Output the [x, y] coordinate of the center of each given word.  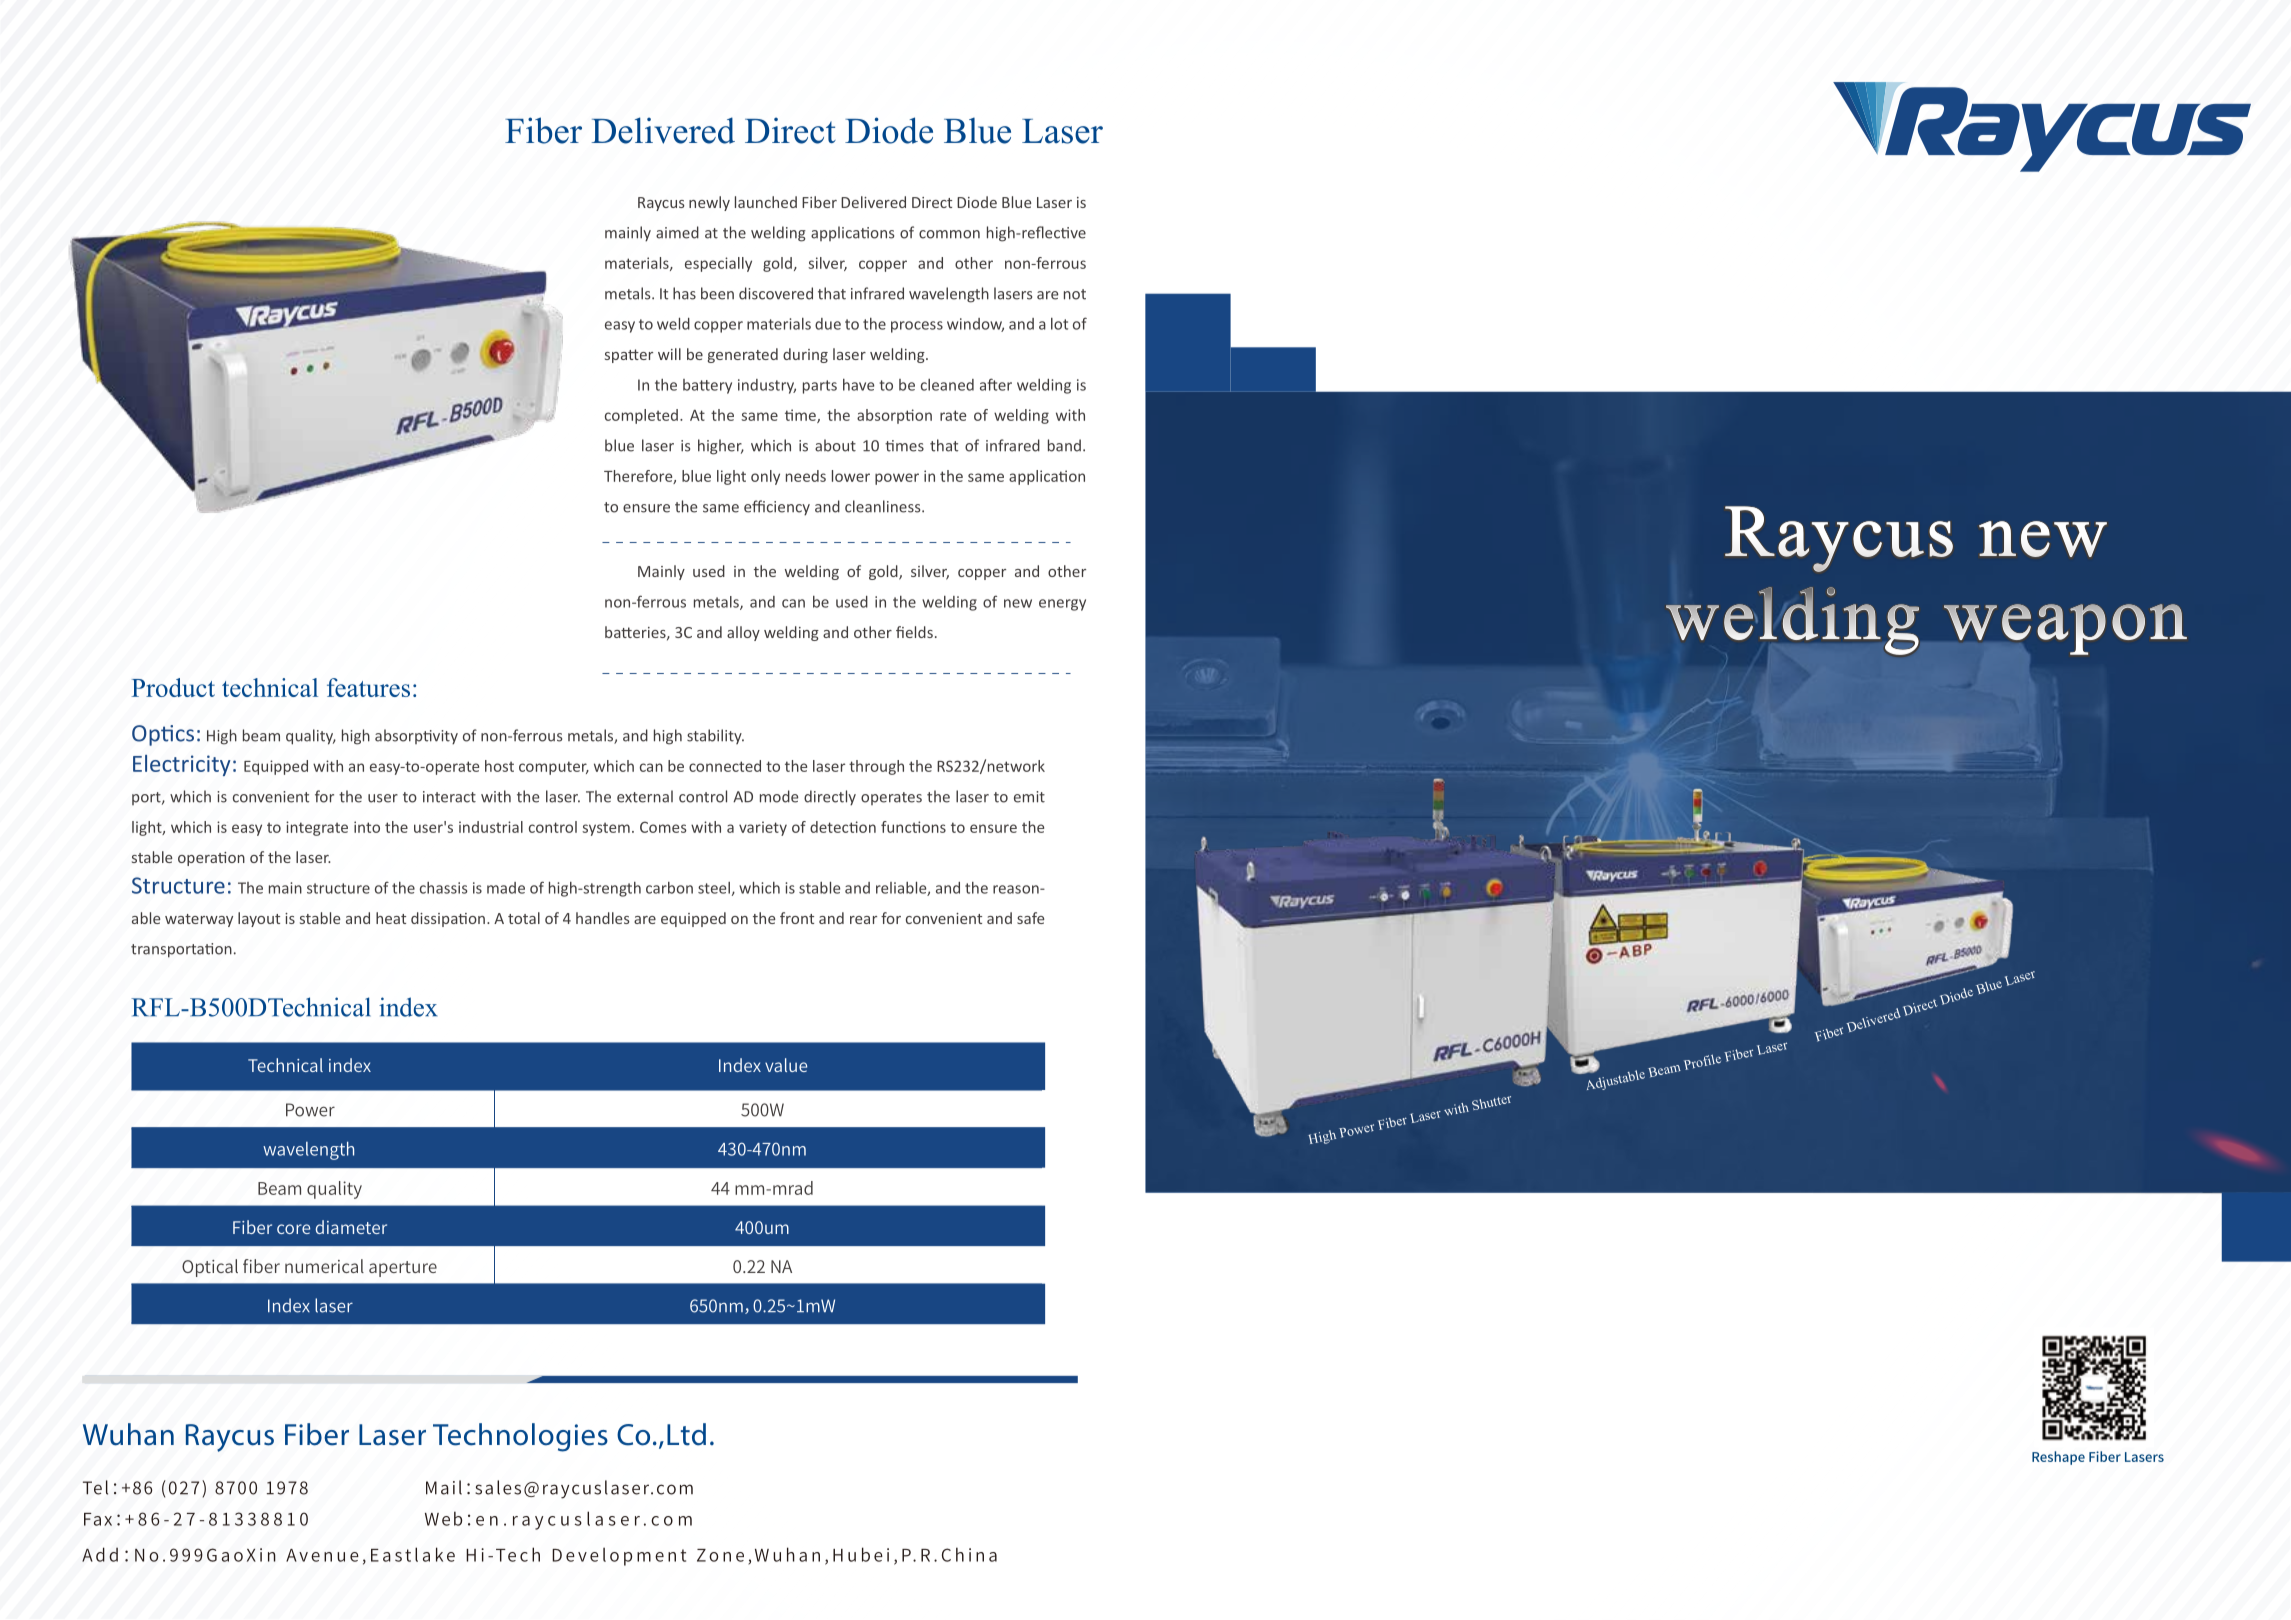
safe [1031, 918]
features [368, 687]
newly [709, 203]
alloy [743, 633]
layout [259, 919]
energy [1062, 605]
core [293, 1229]
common [949, 234]
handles [603, 918]
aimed [677, 232]
